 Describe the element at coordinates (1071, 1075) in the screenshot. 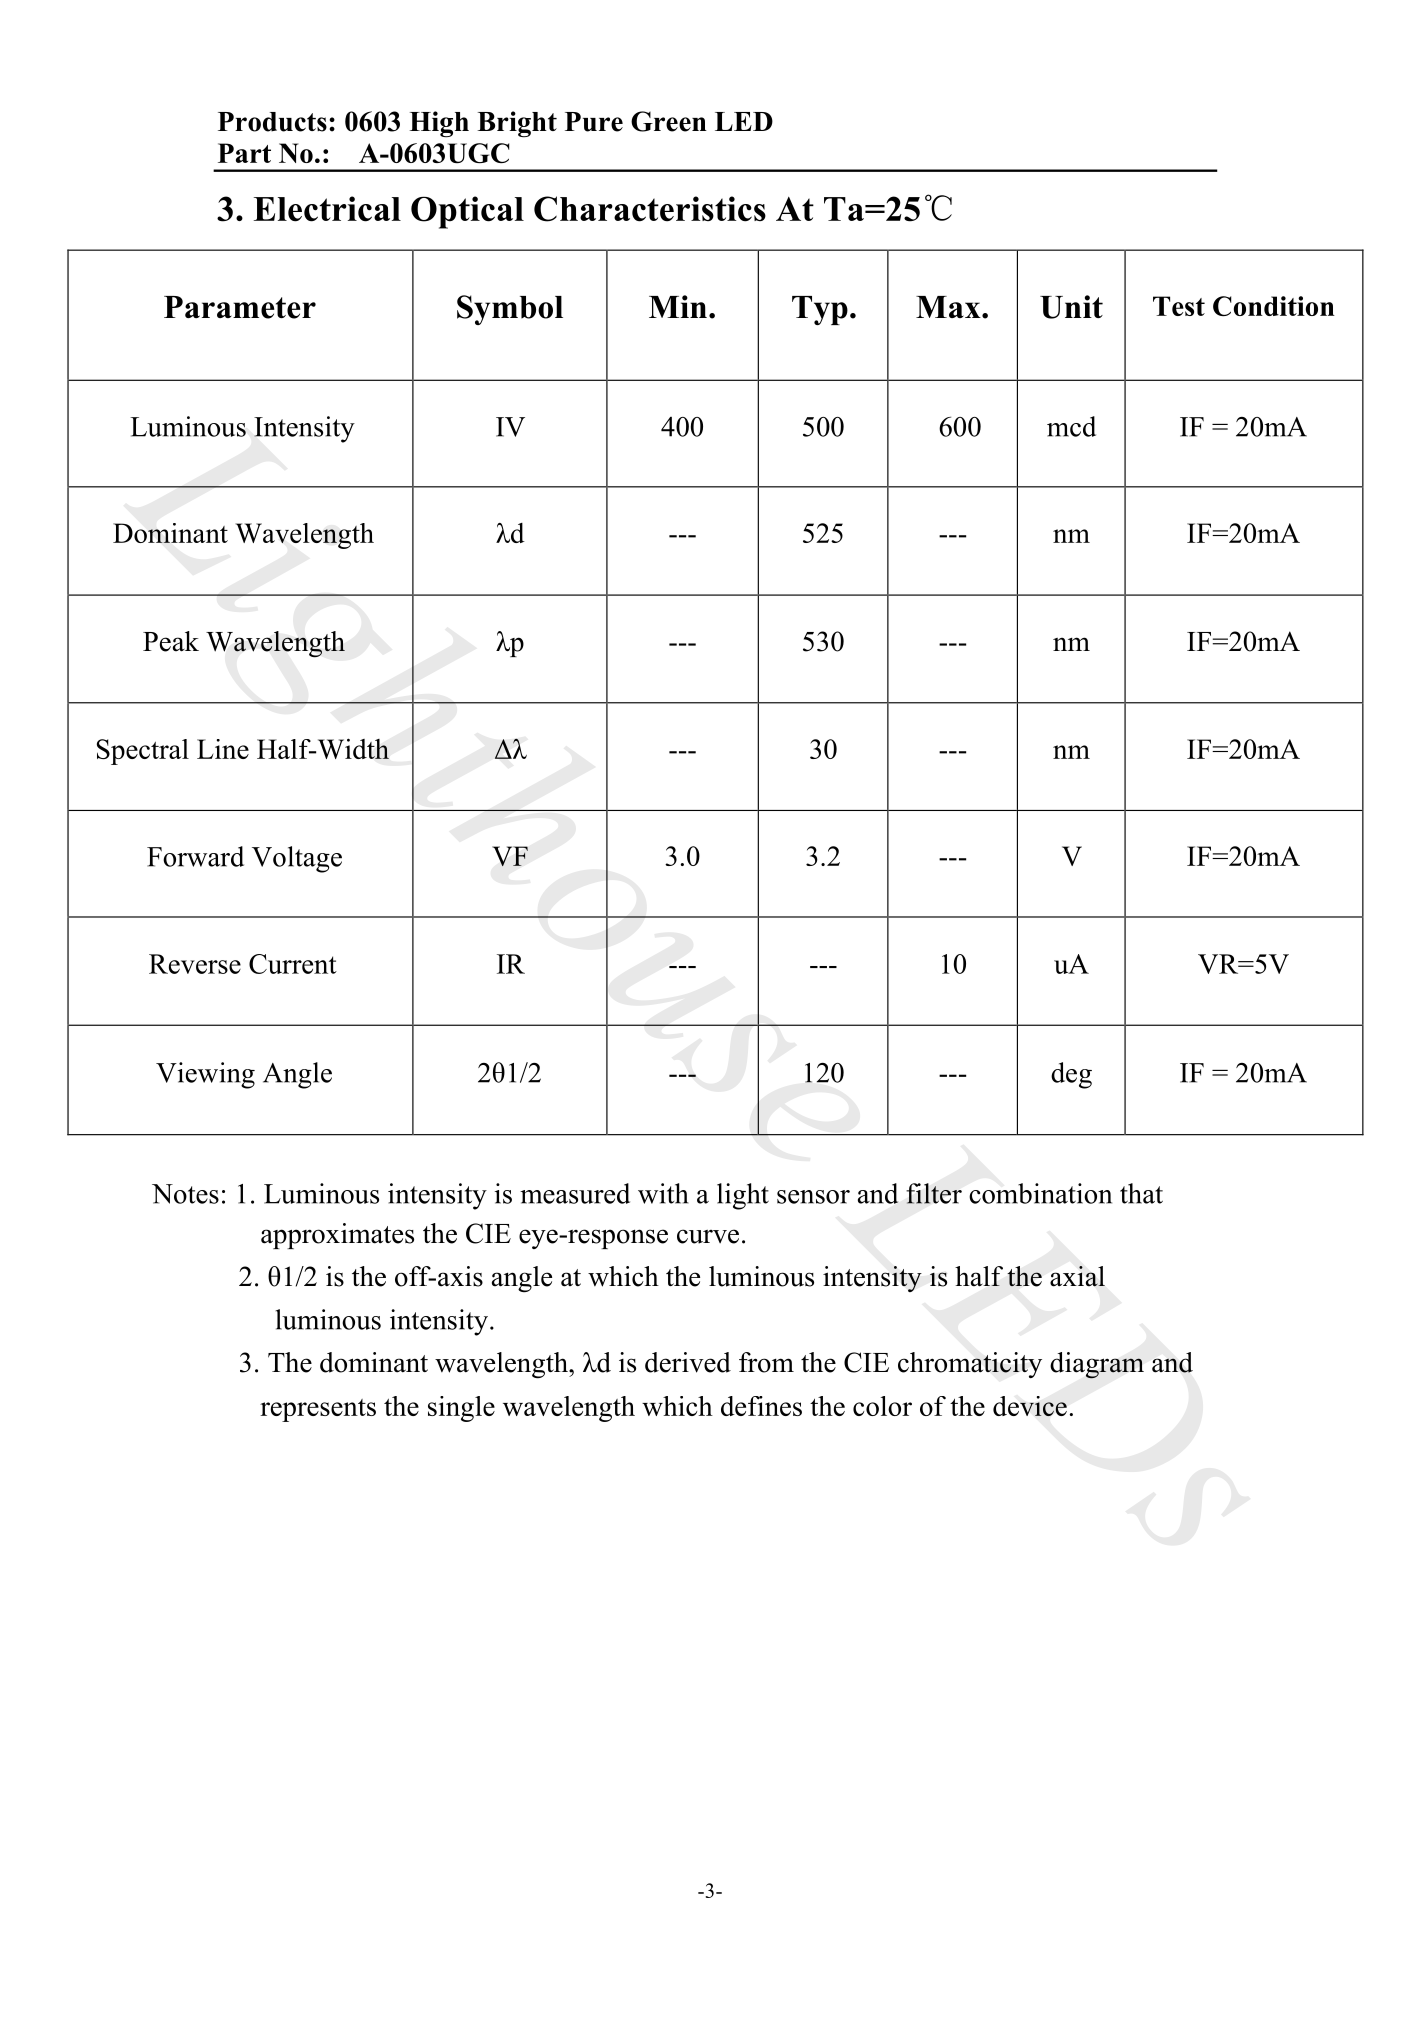

I see `deg` at that location.
